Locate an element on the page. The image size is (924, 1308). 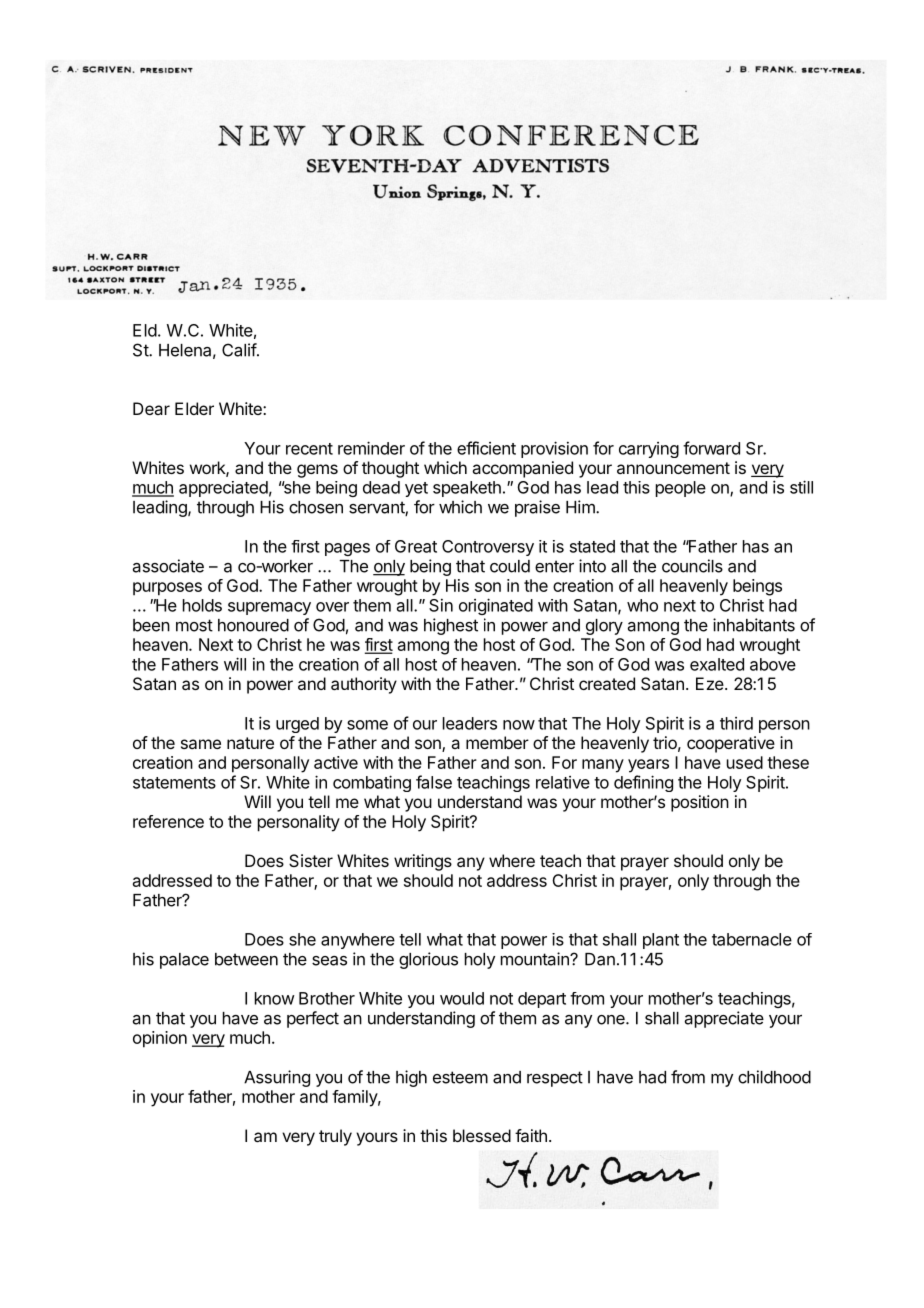
position is located at coordinates (700, 803).
